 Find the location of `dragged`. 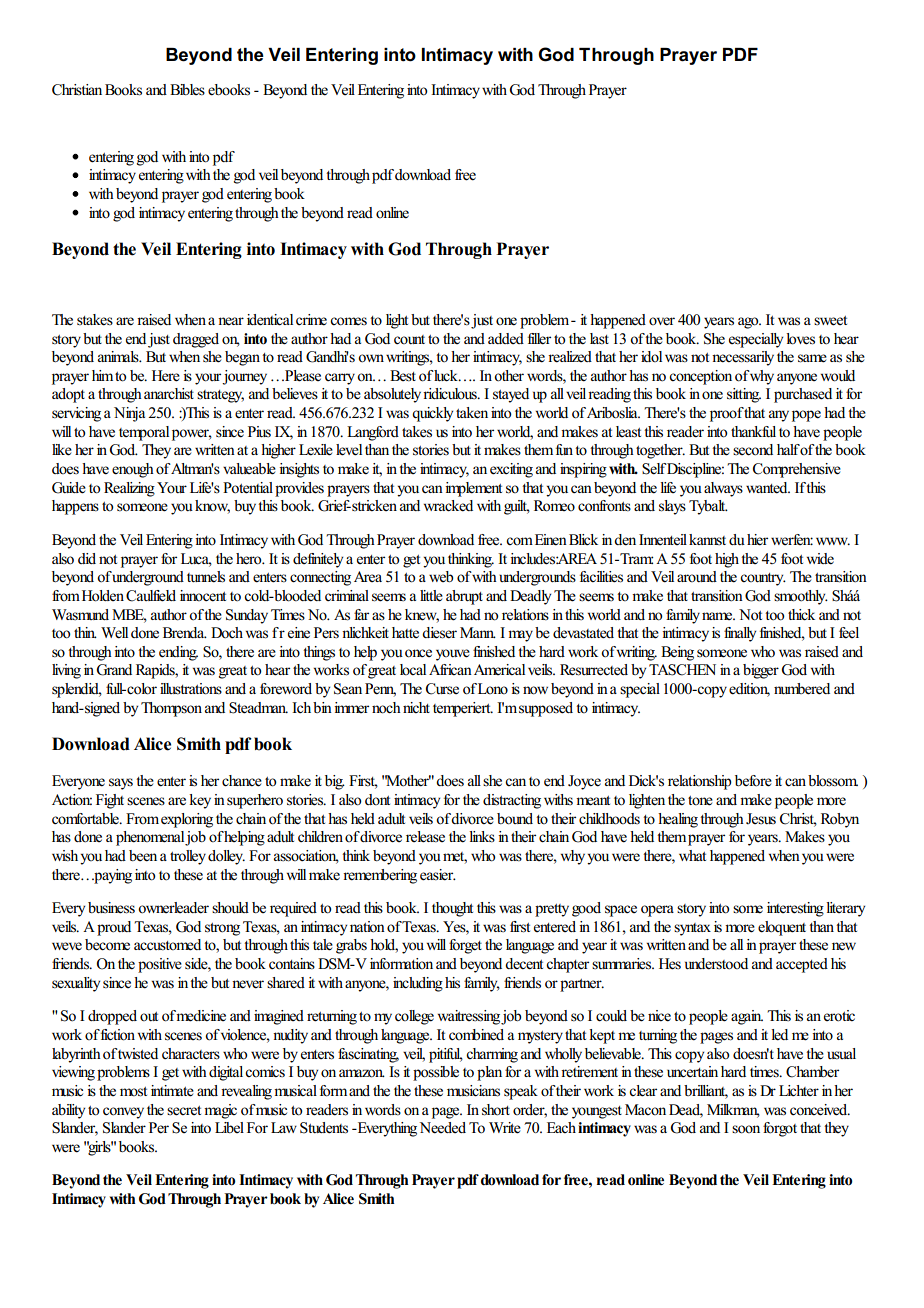

dragged is located at coordinates (196, 340).
